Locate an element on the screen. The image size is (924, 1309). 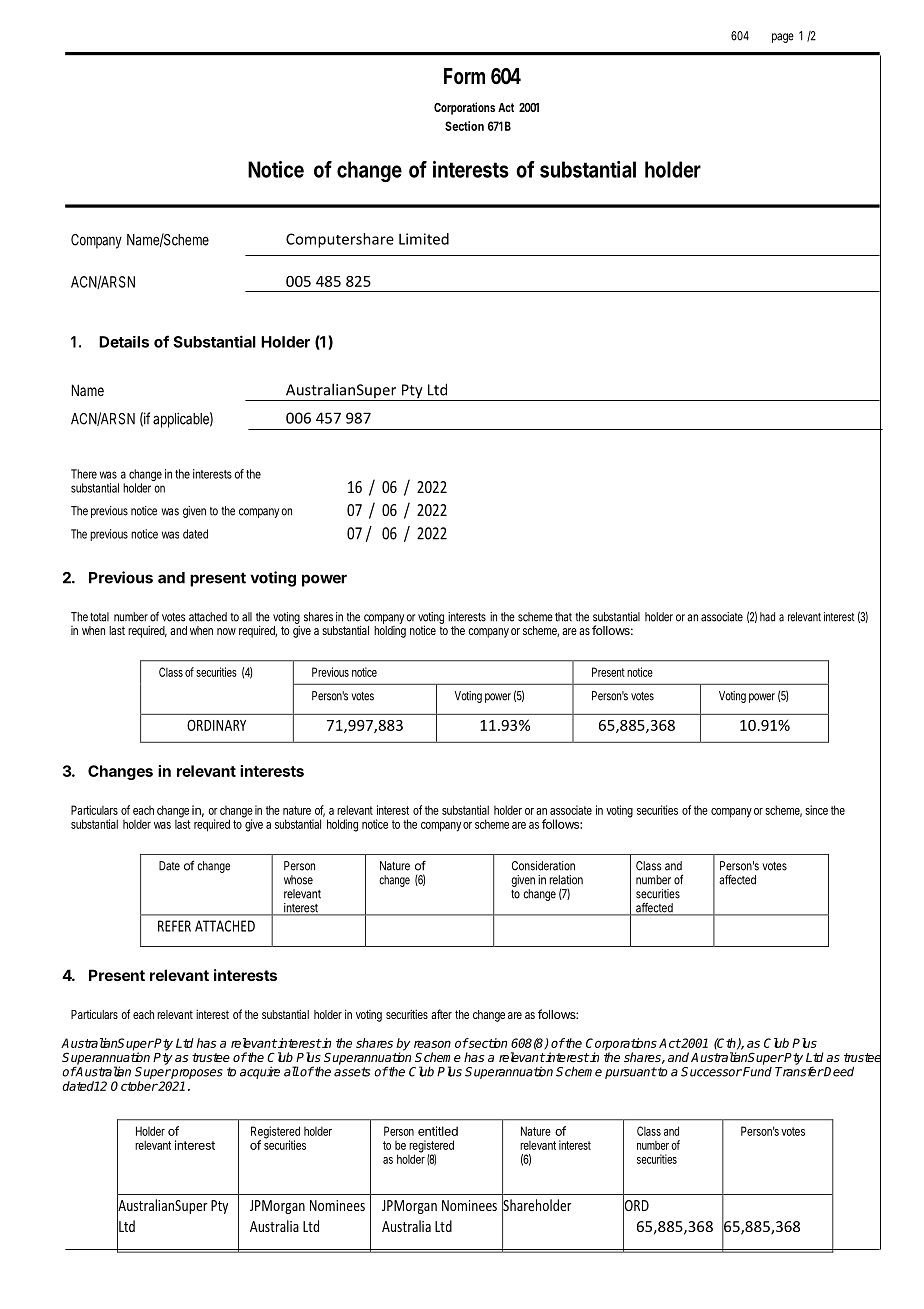
proposes is located at coordinates (196, 1074).
